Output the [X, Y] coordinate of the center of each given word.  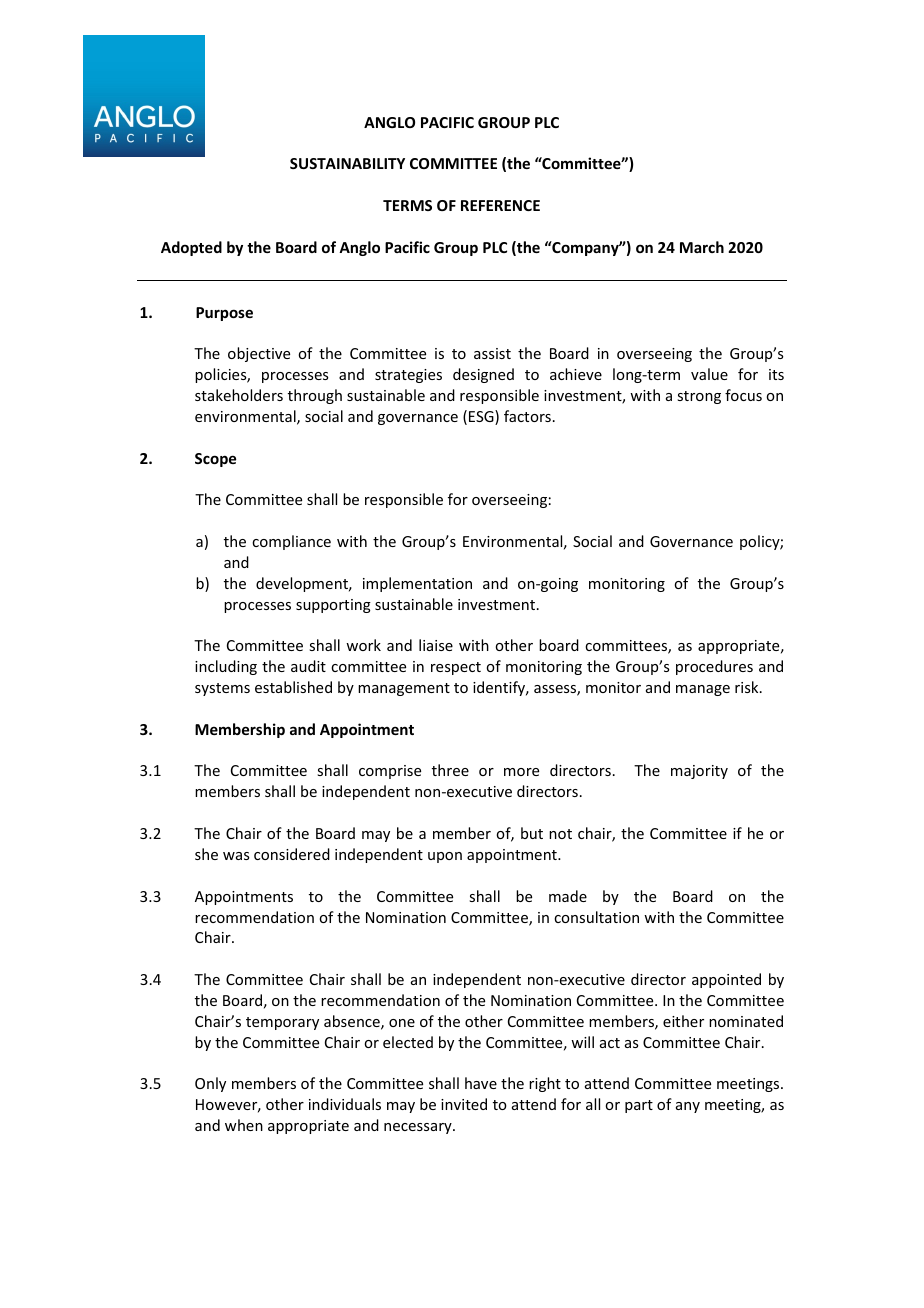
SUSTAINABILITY [347, 163]
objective [259, 354]
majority [699, 772]
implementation [417, 584]
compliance [291, 542]
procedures [714, 667]
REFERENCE [500, 205]
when [244, 1125]
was [236, 856]
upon [445, 857]
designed [483, 375]
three [450, 770]
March [702, 247]
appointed [726, 980]
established [293, 687]
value [709, 374]
